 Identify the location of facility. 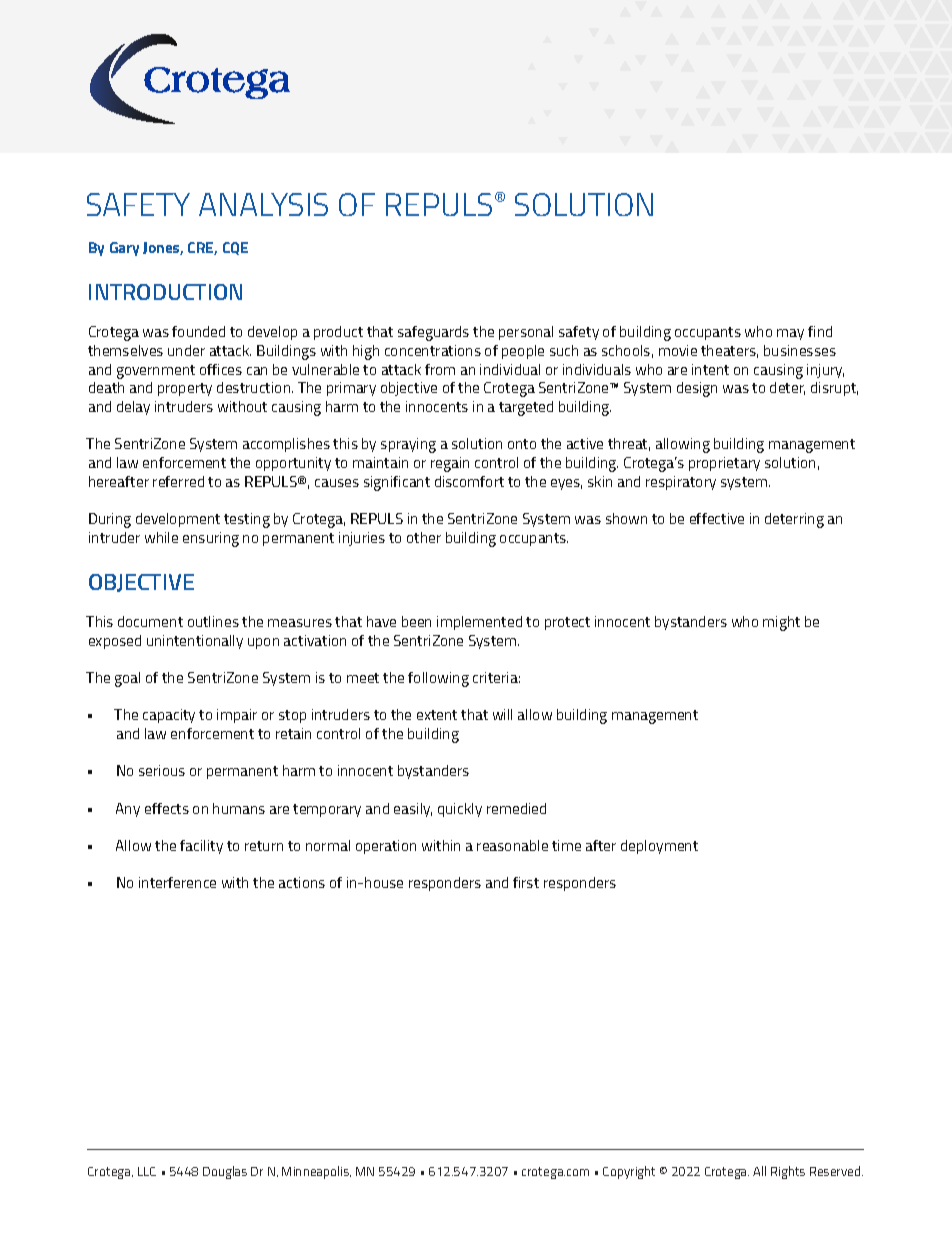
(201, 847).
